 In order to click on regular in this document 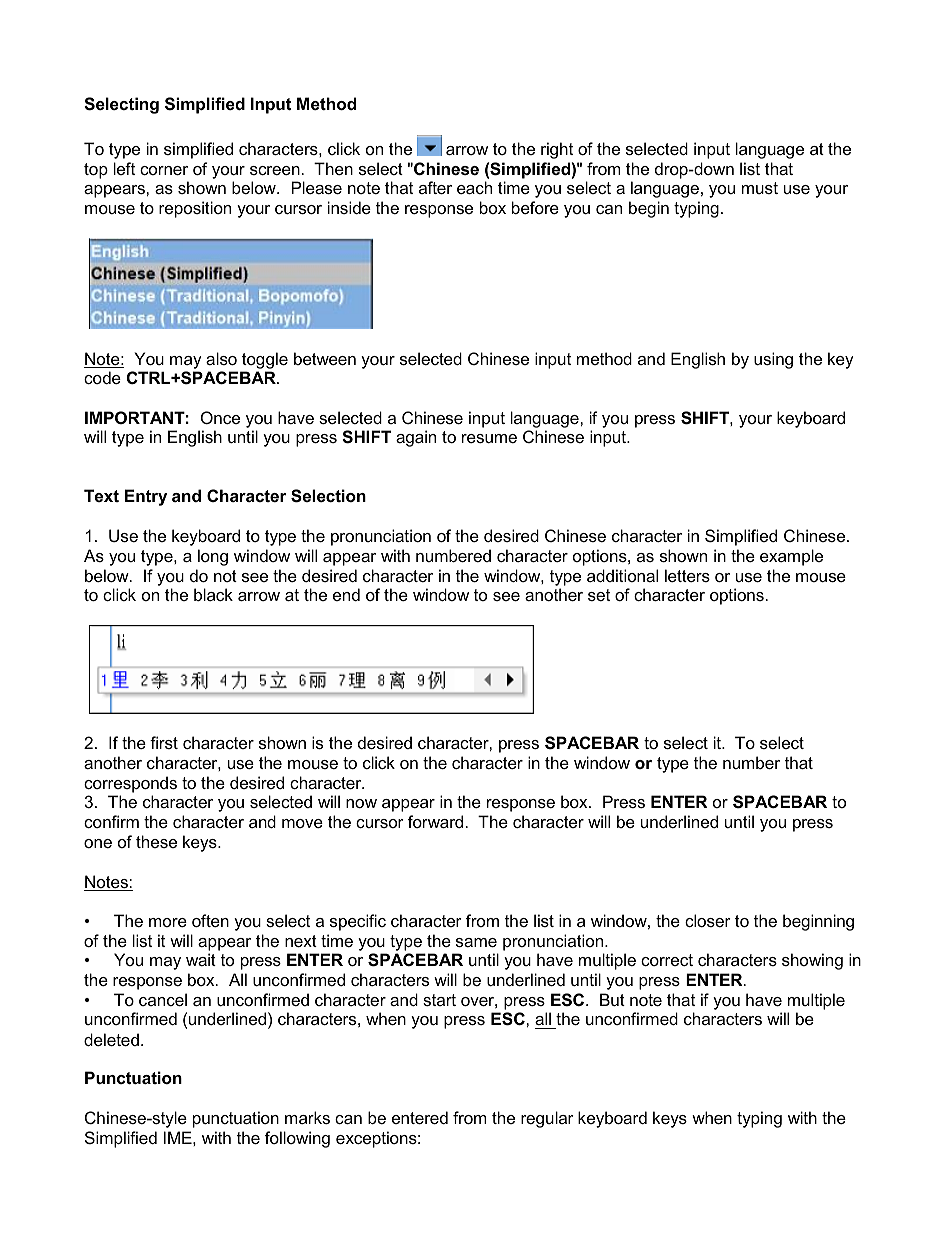, I will do `click(547, 1119)`.
